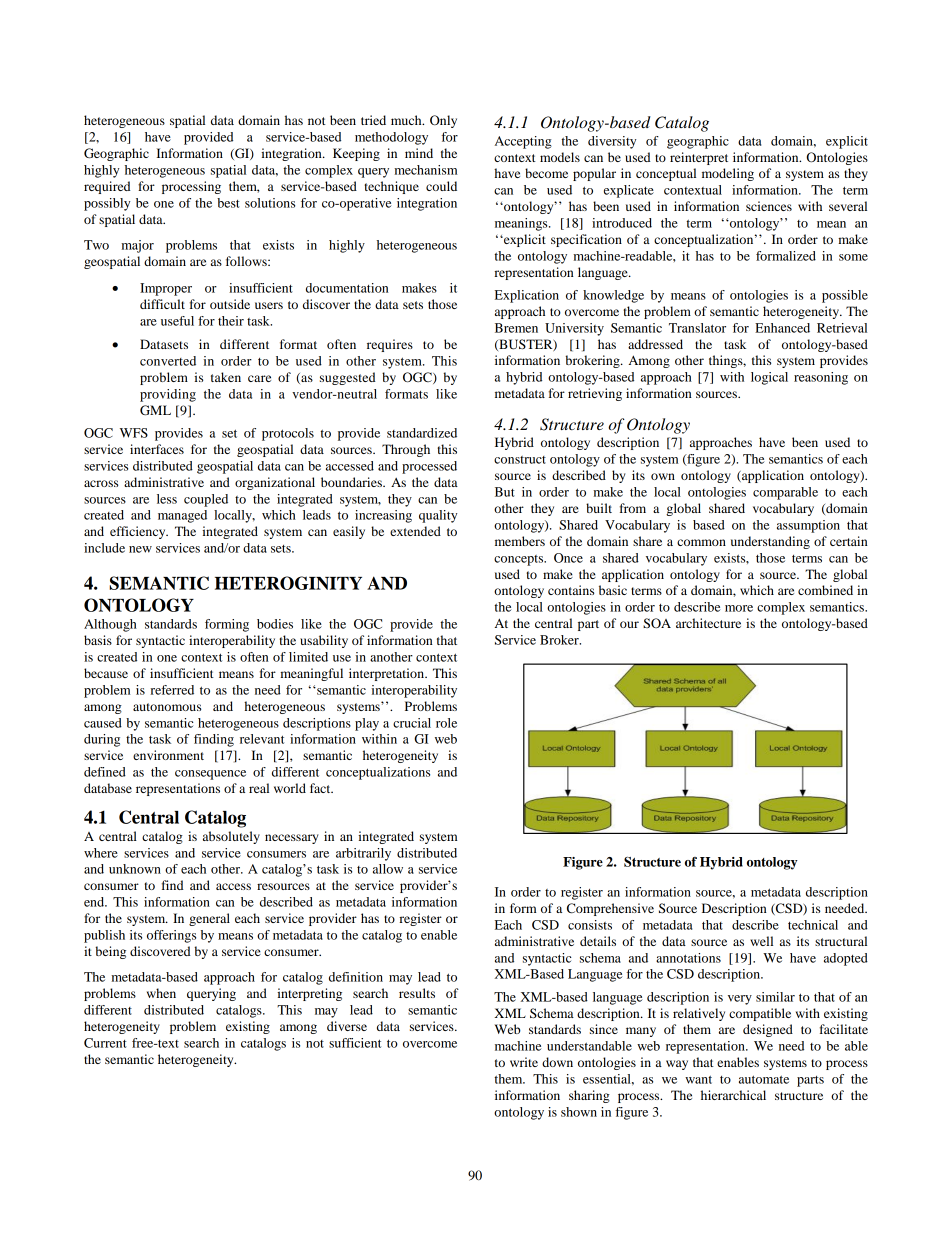 This screenshot has height=1233, width=952. I want to click on Accepting, so click(523, 142).
